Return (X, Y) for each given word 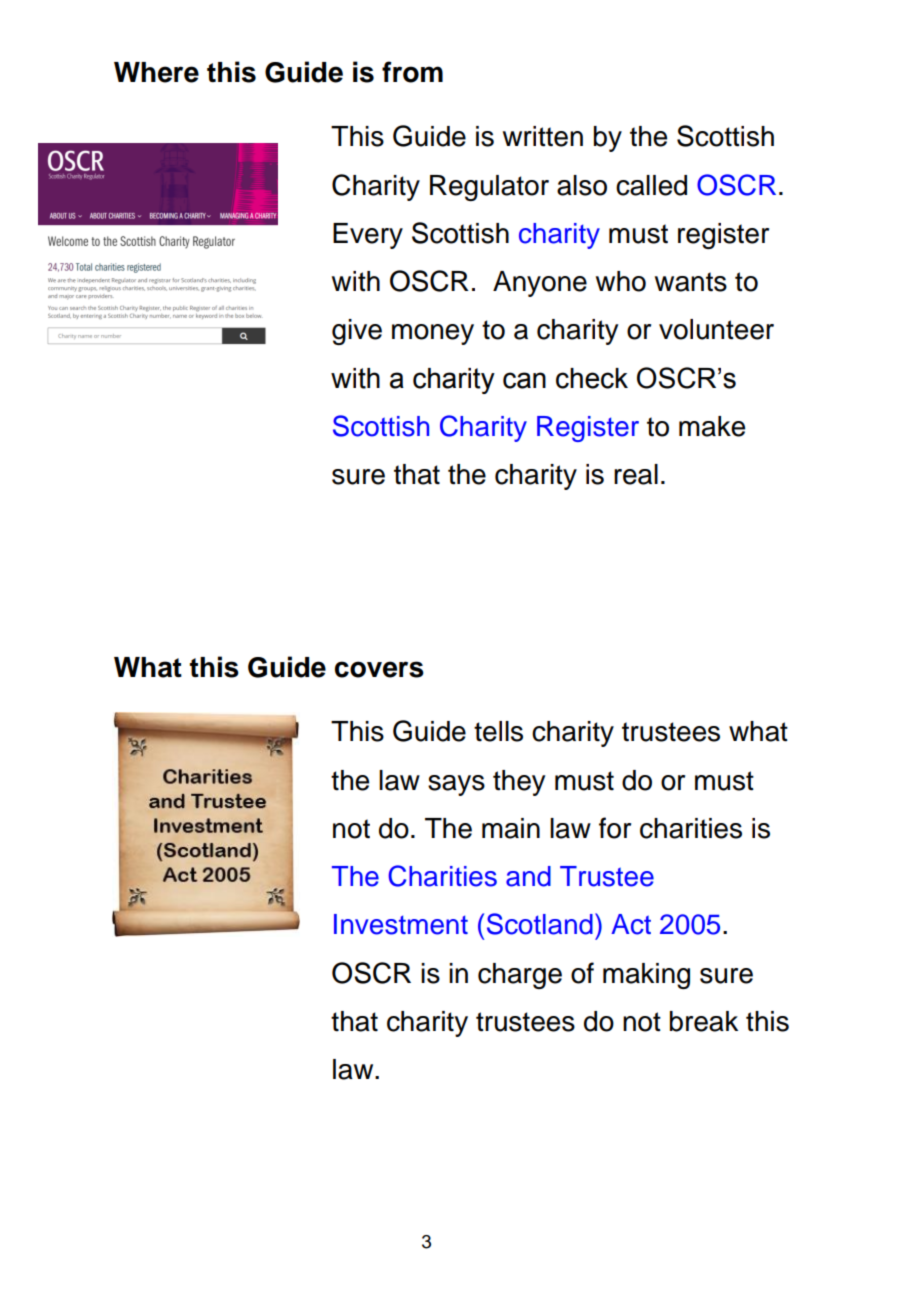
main (511, 828)
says (456, 785)
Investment (401, 924)
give (357, 332)
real (636, 474)
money (433, 334)
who (621, 281)
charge (520, 976)
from (412, 72)
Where (156, 72)
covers (379, 669)
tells (498, 731)
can (524, 380)
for (615, 828)
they (519, 783)
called (651, 185)
